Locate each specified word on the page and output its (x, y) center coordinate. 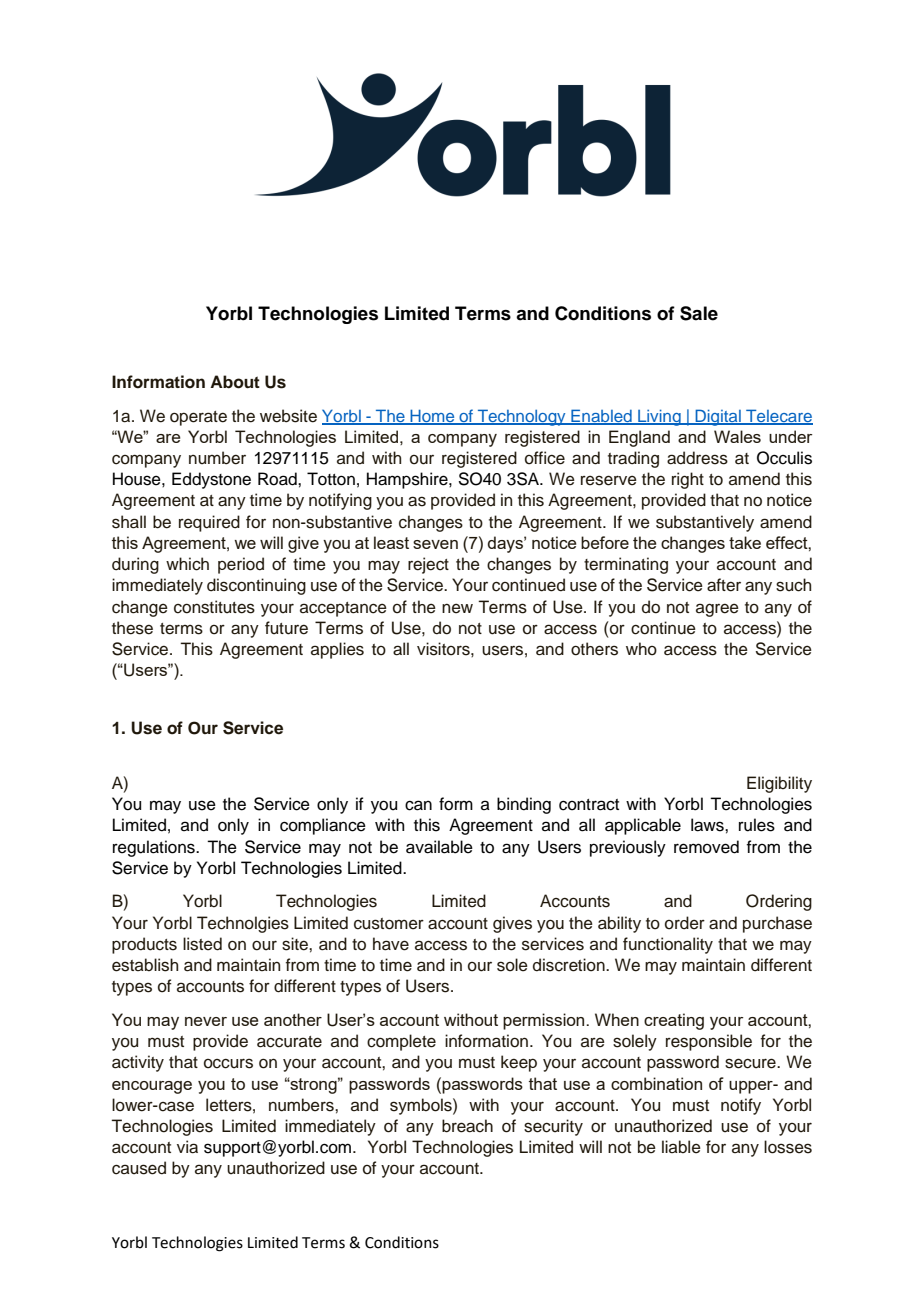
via (187, 1147)
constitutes (214, 607)
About (235, 382)
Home (432, 416)
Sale (699, 313)
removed (706, 847)
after (724, 585)
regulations (155, 848)
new (457, 608)
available (439, 847)
